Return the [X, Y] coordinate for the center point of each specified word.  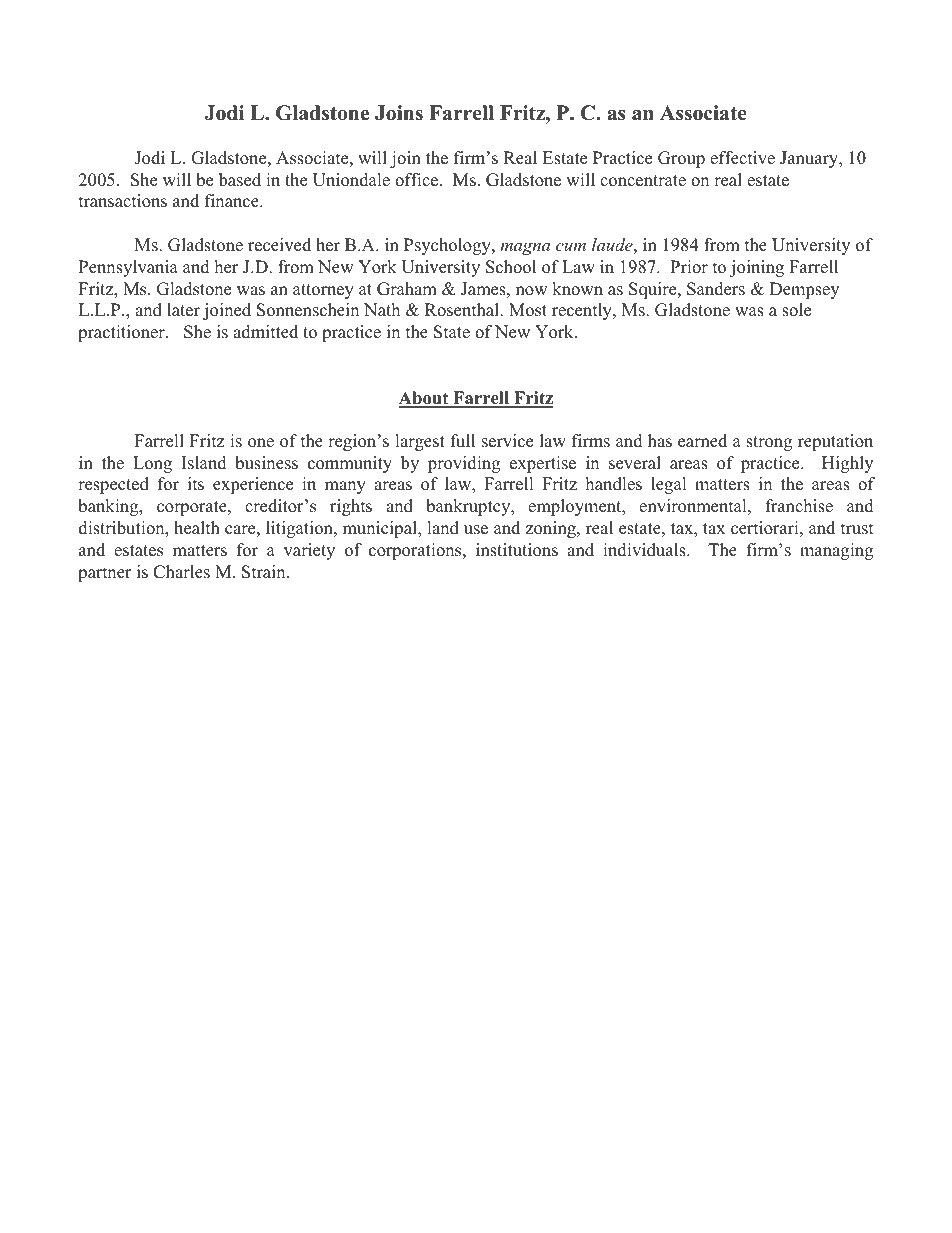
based [240, 180]
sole [796, 310]
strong [769, 443]
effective [742, 158]
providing [464, 464]
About [425, 399]
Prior [689, 267]
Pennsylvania [128, 268]
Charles [181, 572]
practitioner [122, 333]
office [418, 180]
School [511, 267]
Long [152, 464]
